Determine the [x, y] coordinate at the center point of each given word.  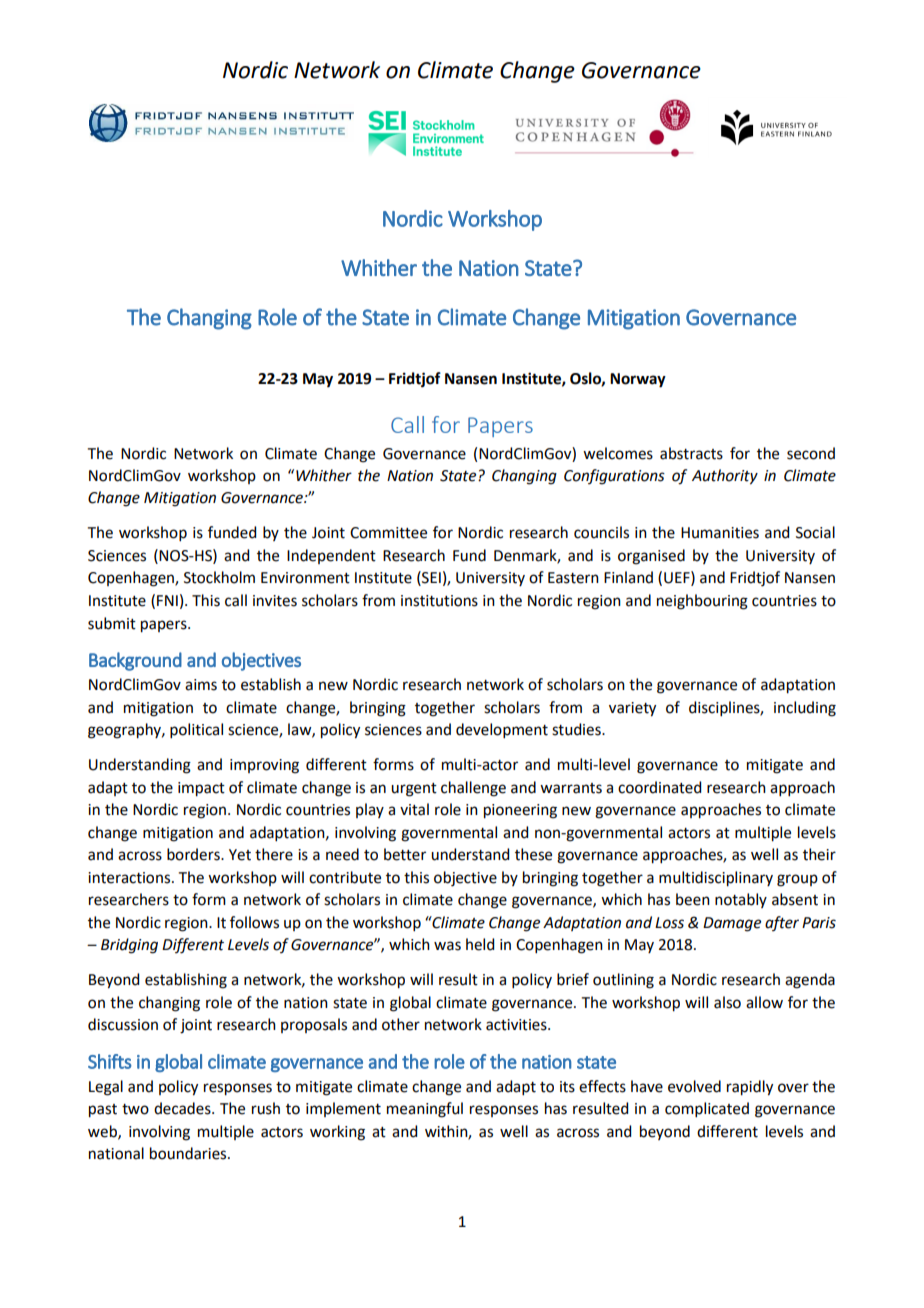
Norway [638, 380]
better [405, 854]
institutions [439, 601]
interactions [130, 878]
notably [741, 900]
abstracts [691, 453]
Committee [388, 533]
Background [135, 661]
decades [183, 1108]
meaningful [425, 1110]
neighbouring [702, 602]
